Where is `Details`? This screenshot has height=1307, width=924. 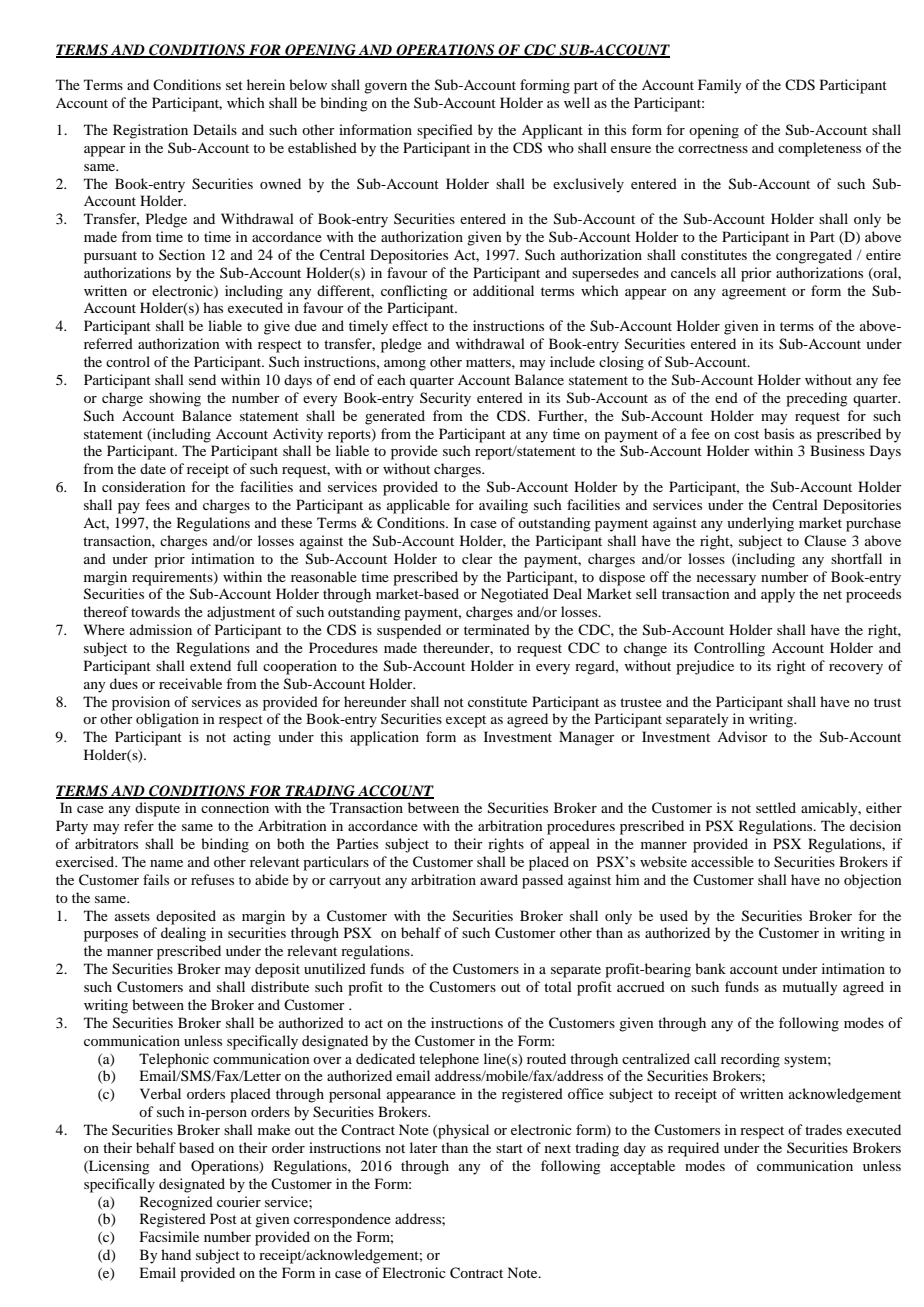
Details is located at coordinates (215, 129).
